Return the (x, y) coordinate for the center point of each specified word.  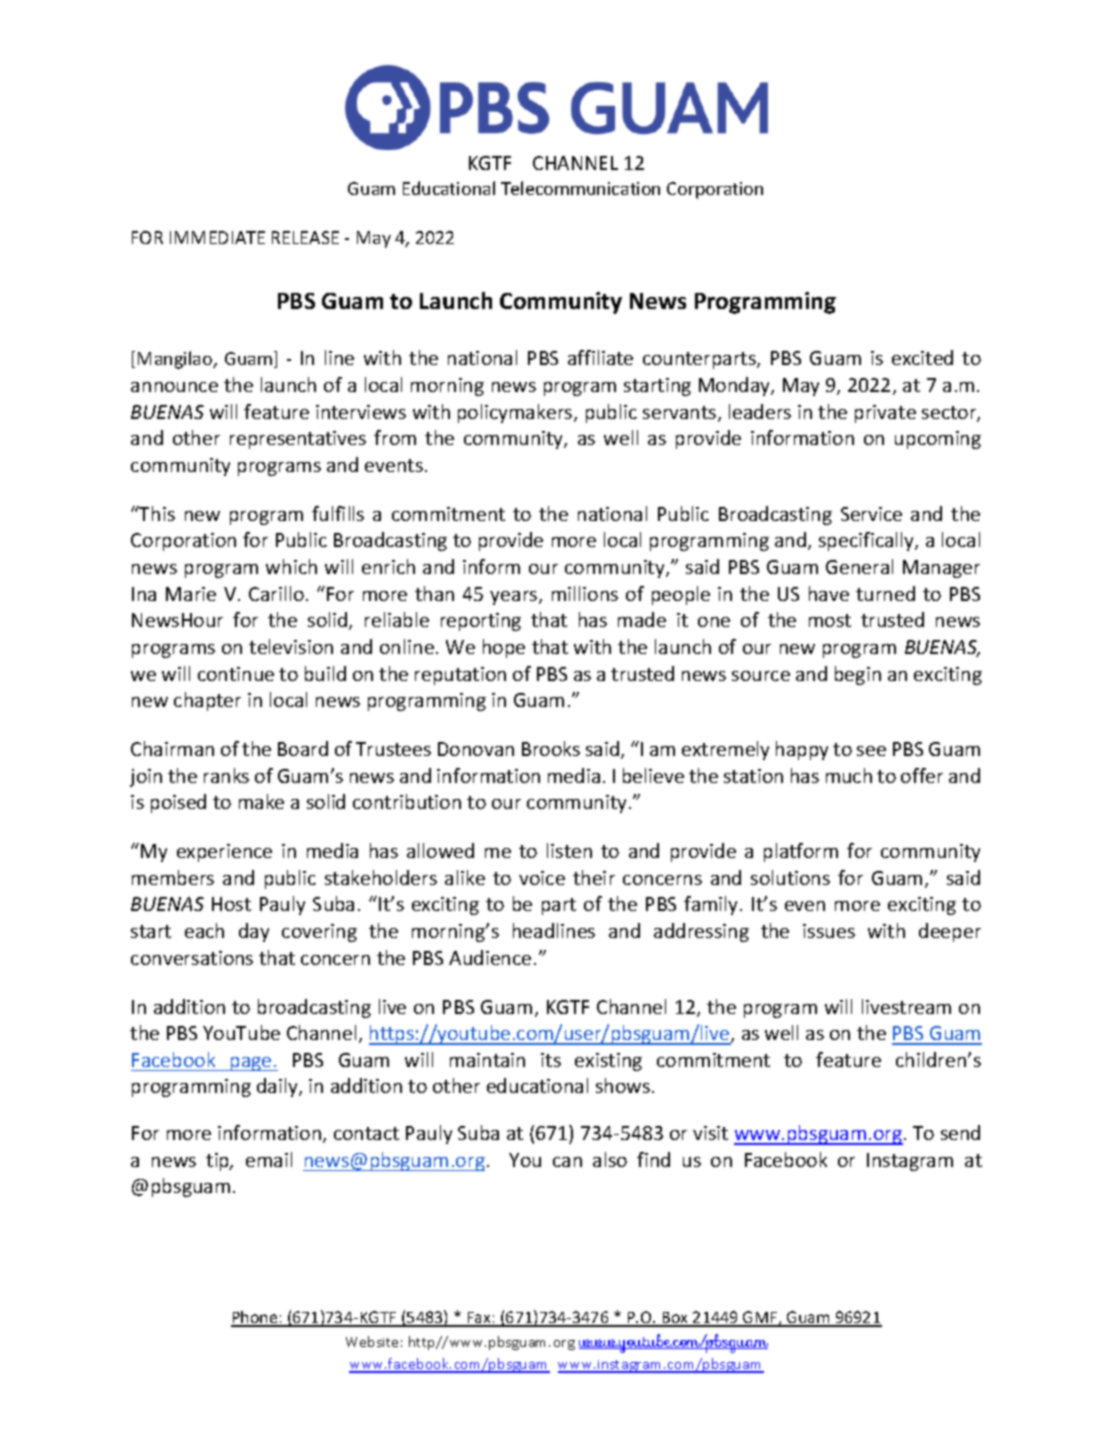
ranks (226, 775)
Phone (255, 1318)
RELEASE (305, 237)
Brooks (551, 748)
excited (922, 357)
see (871, 751)
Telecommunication (580, 188)
